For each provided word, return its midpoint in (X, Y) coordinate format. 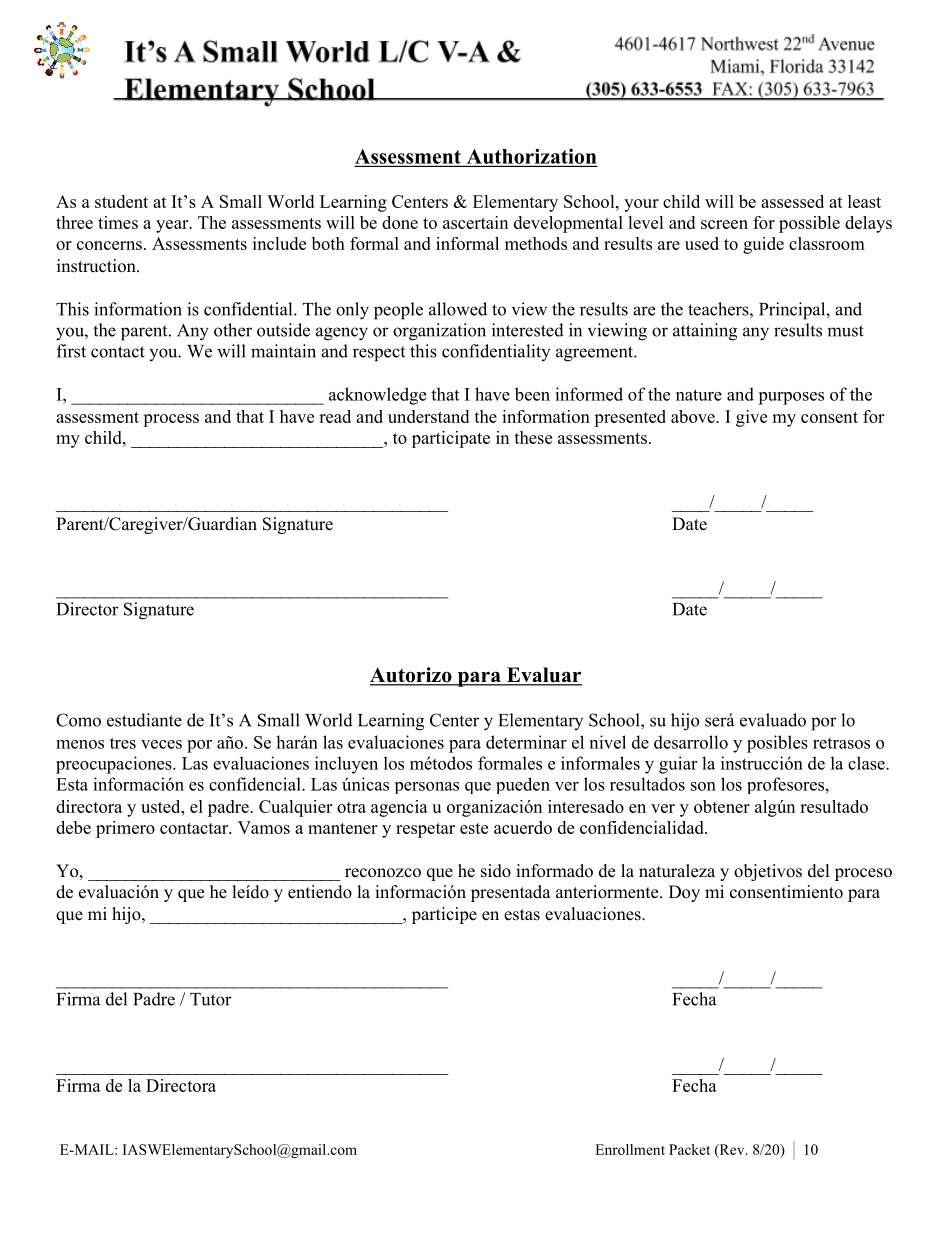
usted (162, 806)
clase (867, 763)
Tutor (211, 999)
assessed (792, 201)
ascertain (475, 222)
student (121, 201)
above (694, 416)
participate (451, 439)
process (171, 420)
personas (427, 788)
